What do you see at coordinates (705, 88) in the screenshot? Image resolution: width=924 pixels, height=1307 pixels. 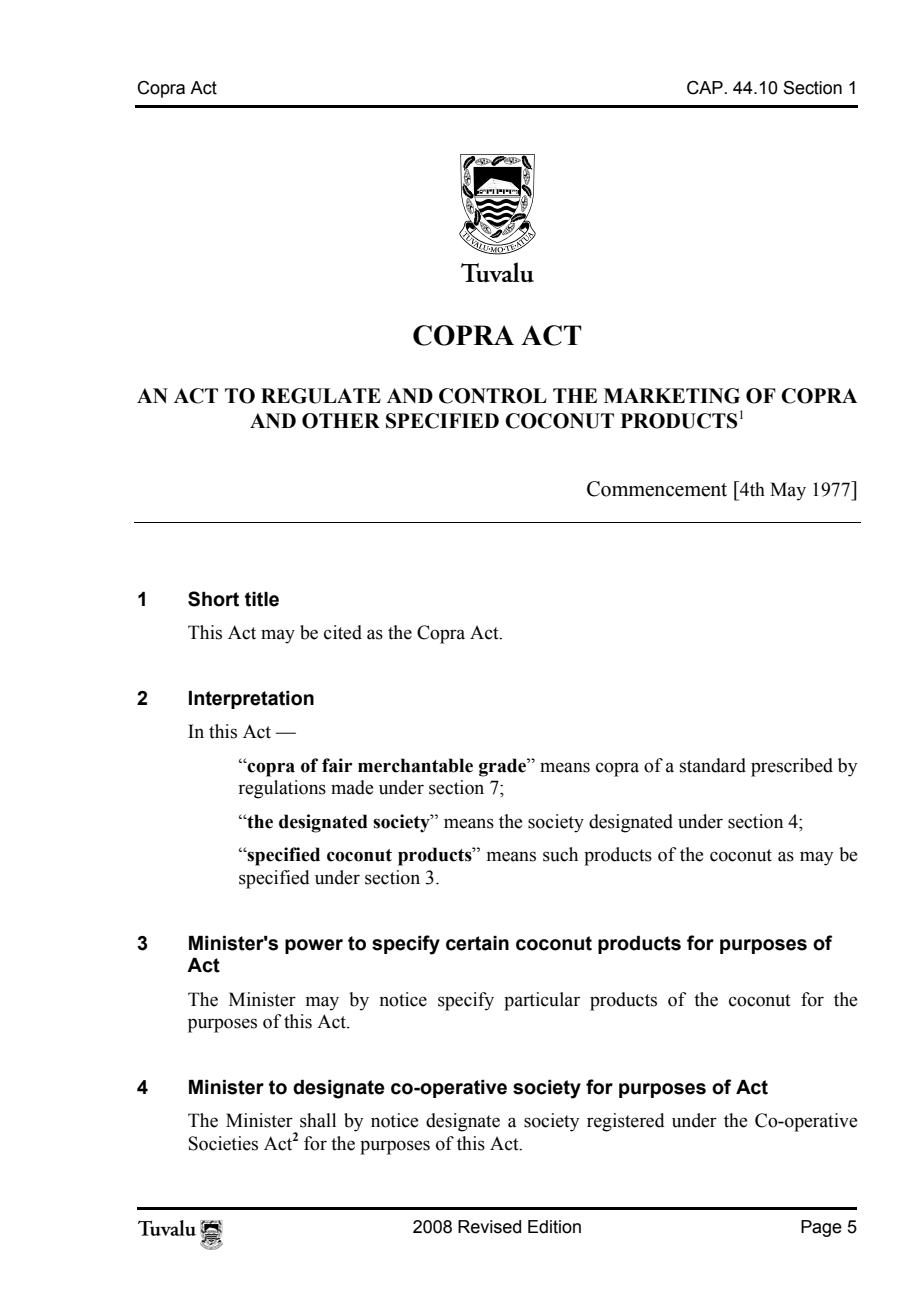 I see `CAP` at bounding box center [705, 88].
